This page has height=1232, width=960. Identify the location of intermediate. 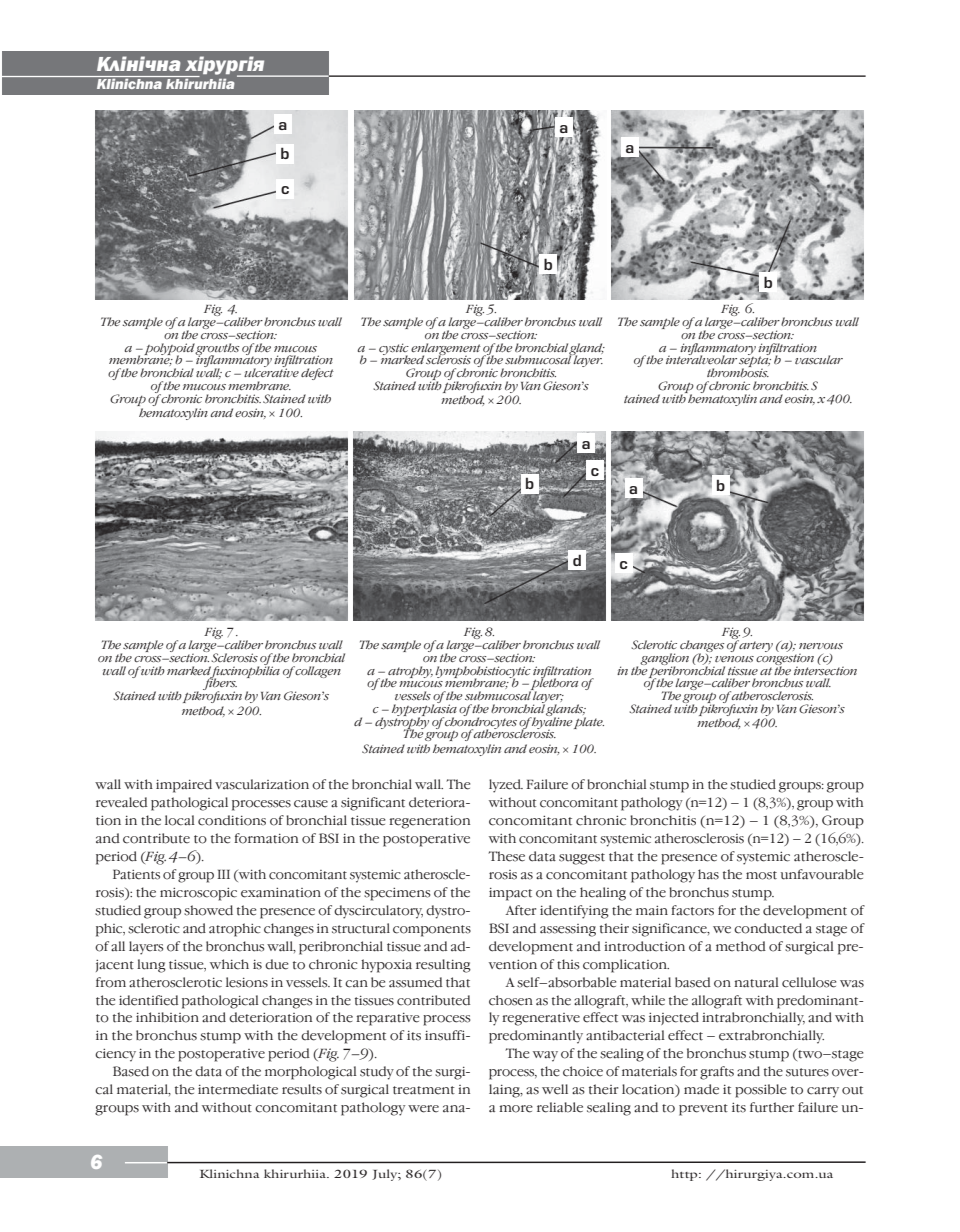
(238, 1089).
